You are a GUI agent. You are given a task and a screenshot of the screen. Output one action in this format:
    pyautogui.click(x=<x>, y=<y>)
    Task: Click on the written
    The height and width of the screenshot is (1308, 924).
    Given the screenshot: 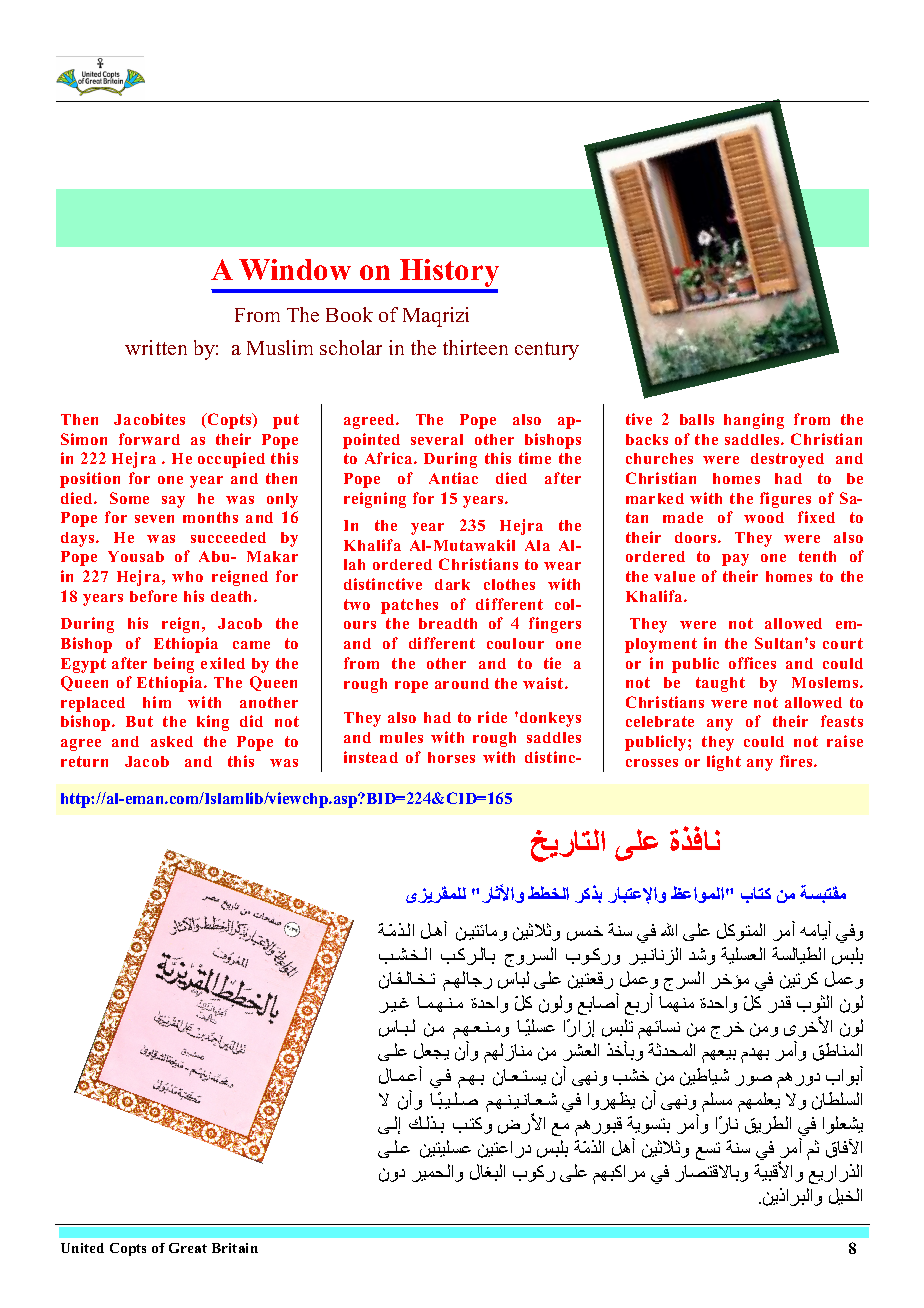 What is the action you would take?
    pyautogui.click(x=156, y=347)
